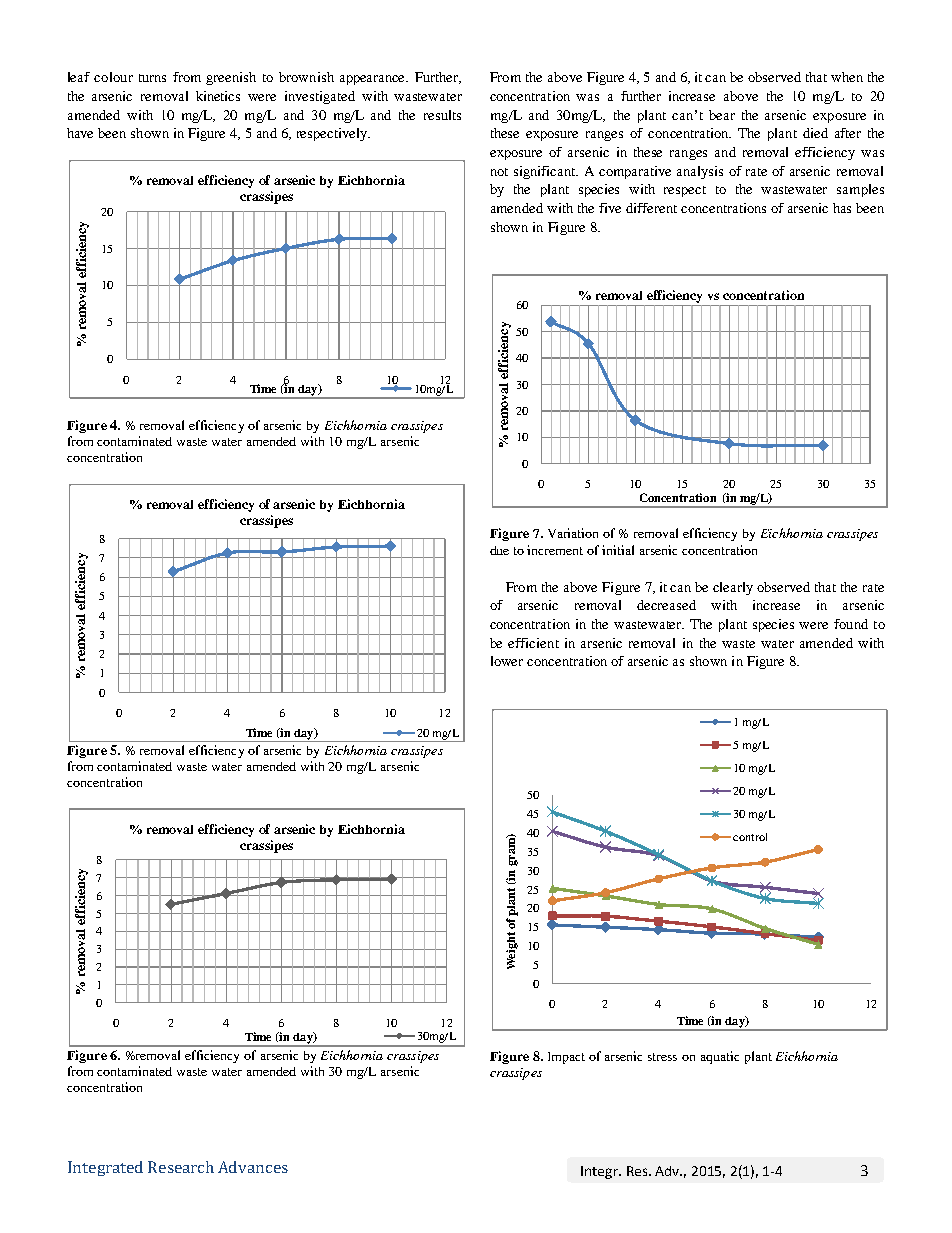 The height and width of the screenshot is (1233, 952). Describe the element at coordinates (499, 550) in the screenshot. I see `due` at that location.
